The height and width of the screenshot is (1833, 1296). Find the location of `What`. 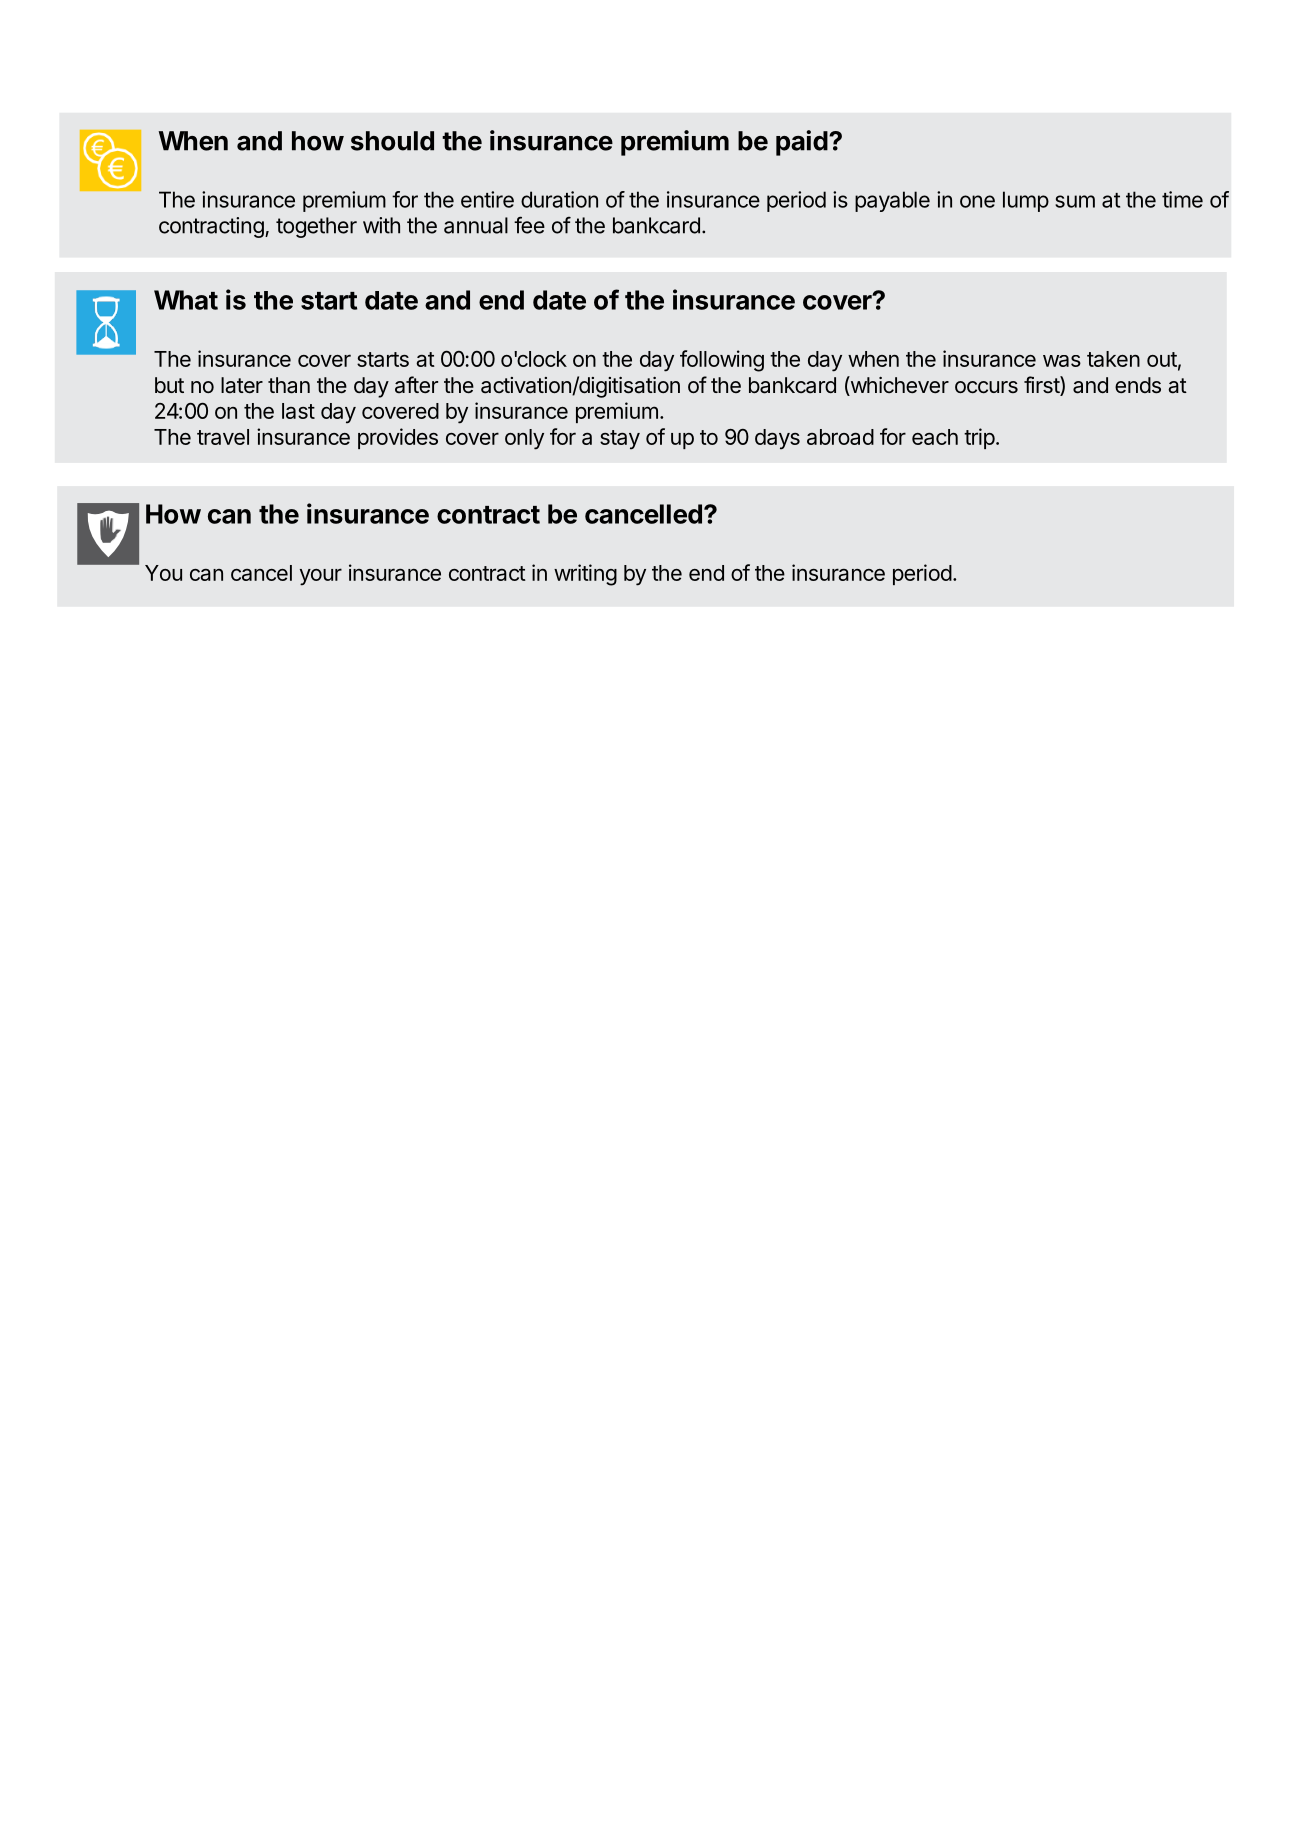

What is located at coordinates (186, 300).
